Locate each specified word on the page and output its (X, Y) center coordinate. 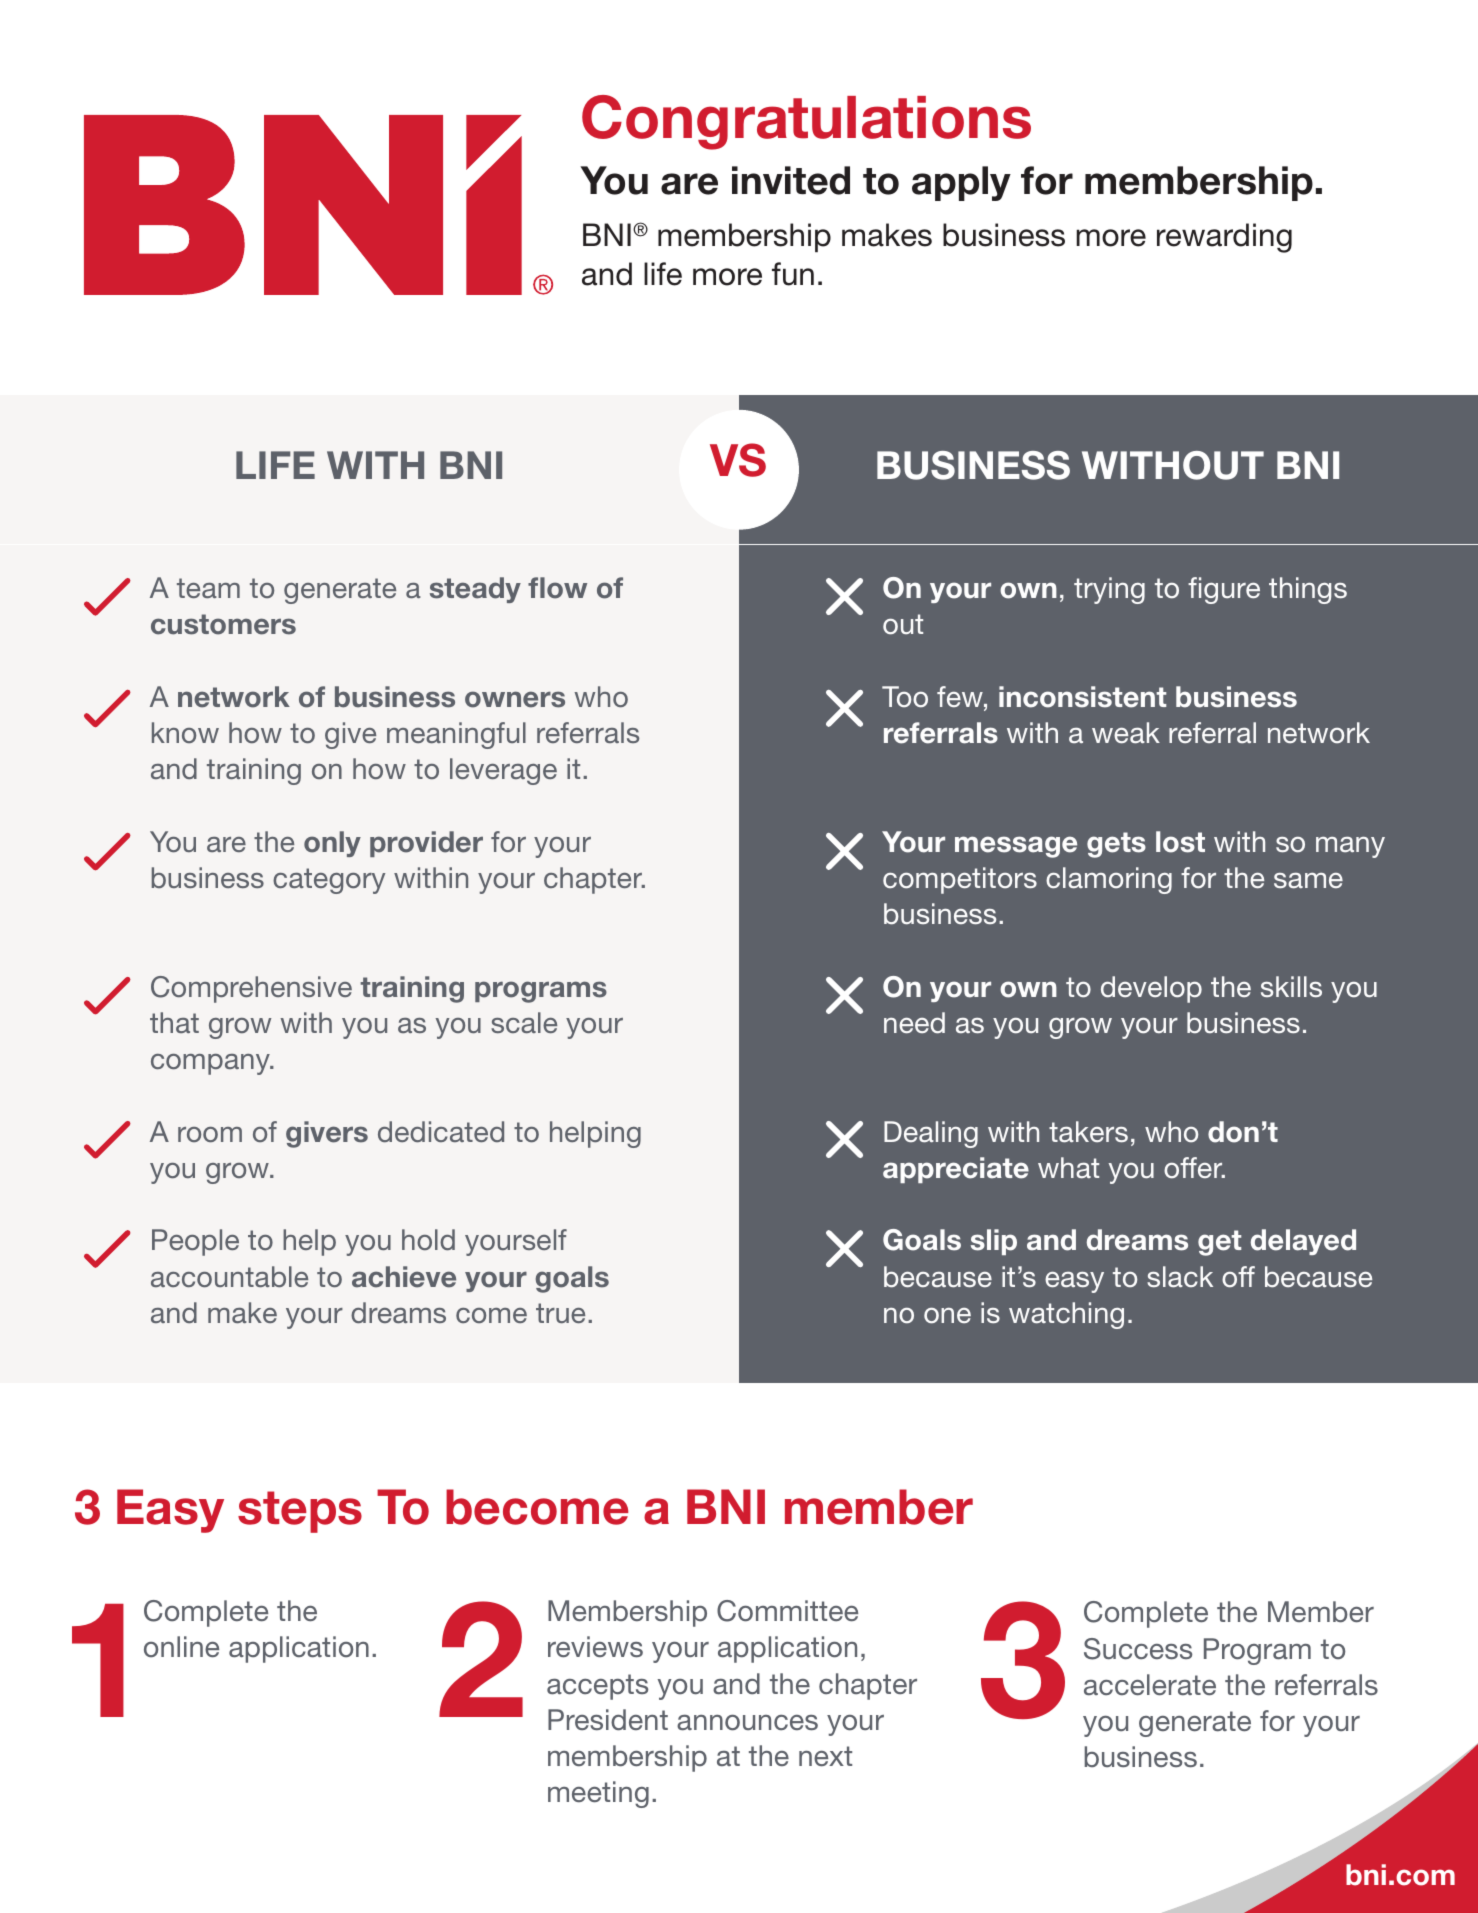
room (210, 1134)
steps (300, 1512)
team (208, 588)
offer (1194, 1168)
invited (791, 180)
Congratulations (806, 122)
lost (1180, 842)
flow (557, 588)
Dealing (931, 1134)
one (947, 1316)
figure (1224, 590)
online (181, 1647)
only (332, 844)
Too (905, 697)
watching (1066, 1315)
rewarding (1224, 238)
